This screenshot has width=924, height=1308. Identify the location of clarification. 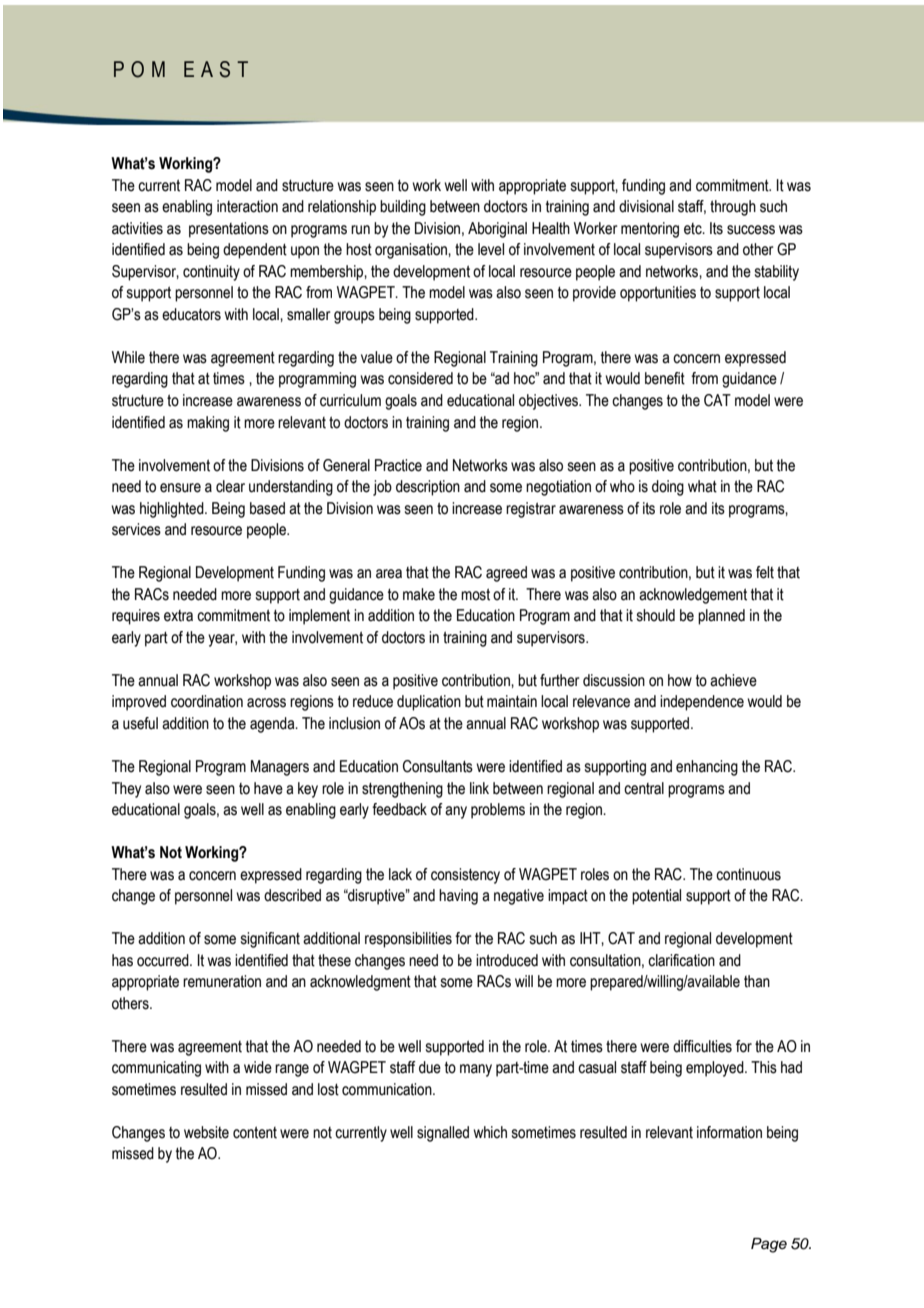
(681, 960).
